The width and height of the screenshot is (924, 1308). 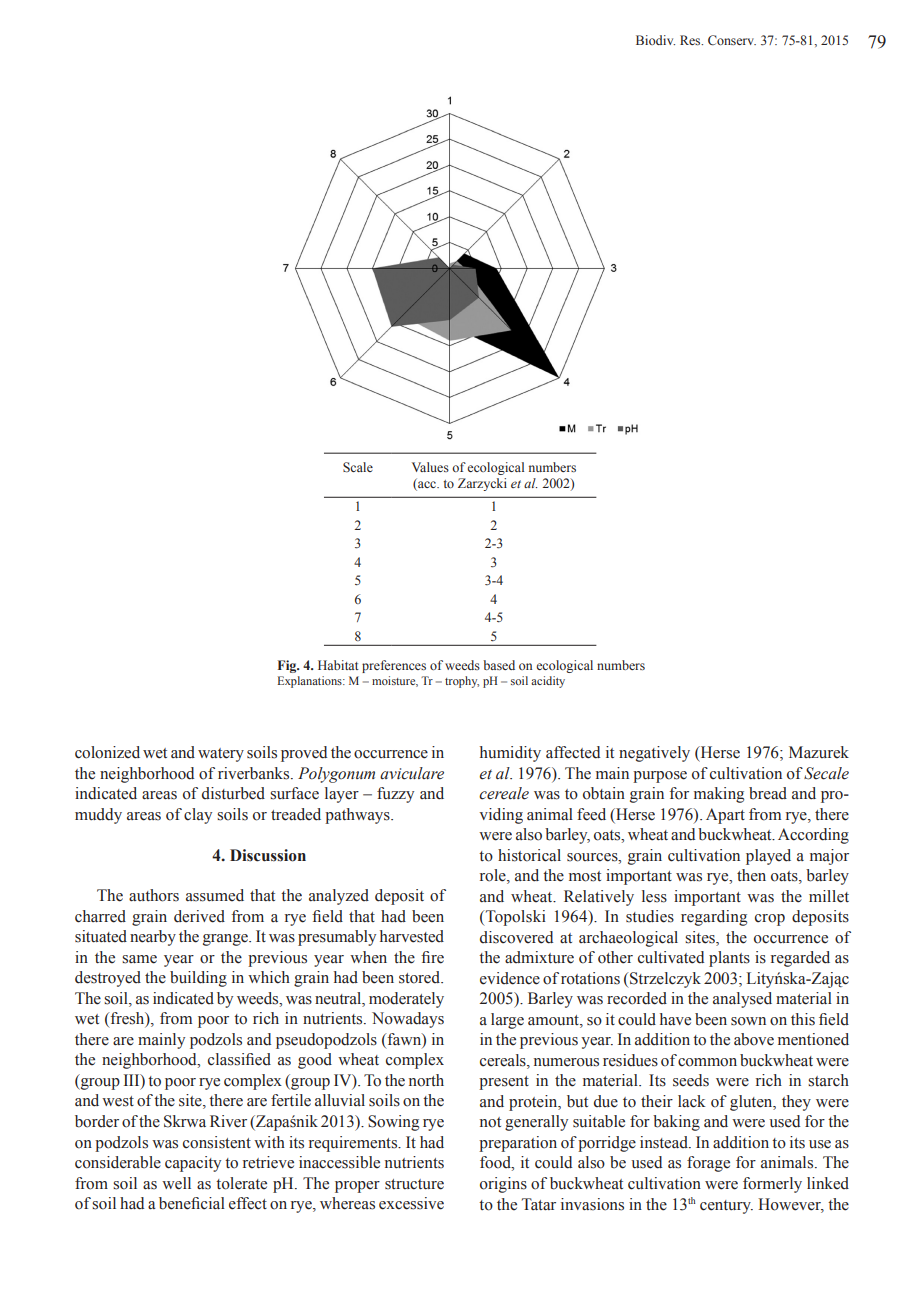 What do you see at coordinates (499, 665) in the screenshot?
I see `based` at bounding box center [499, 665].
